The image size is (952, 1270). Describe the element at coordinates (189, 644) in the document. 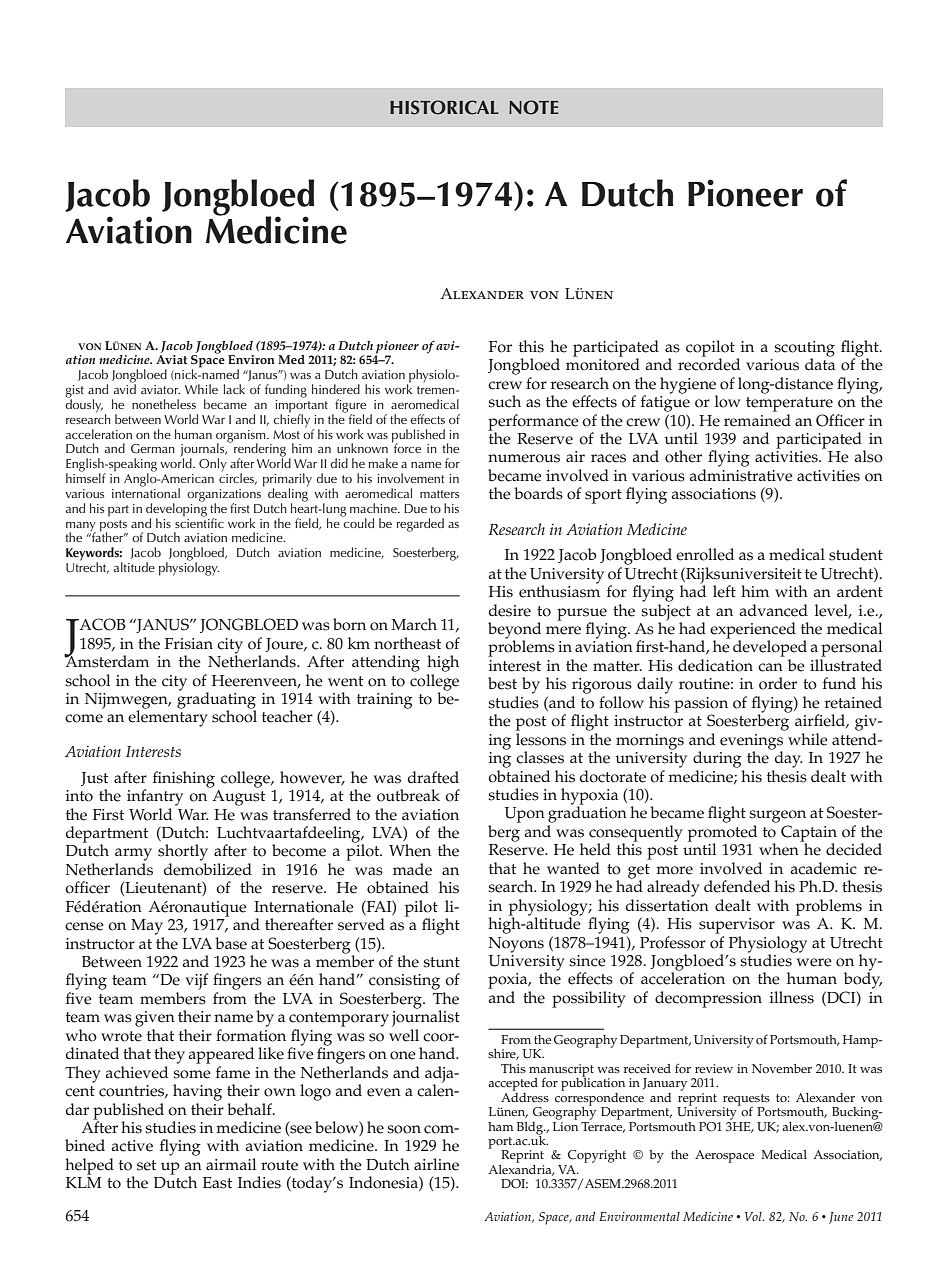

I see `Frisian` at that location.
